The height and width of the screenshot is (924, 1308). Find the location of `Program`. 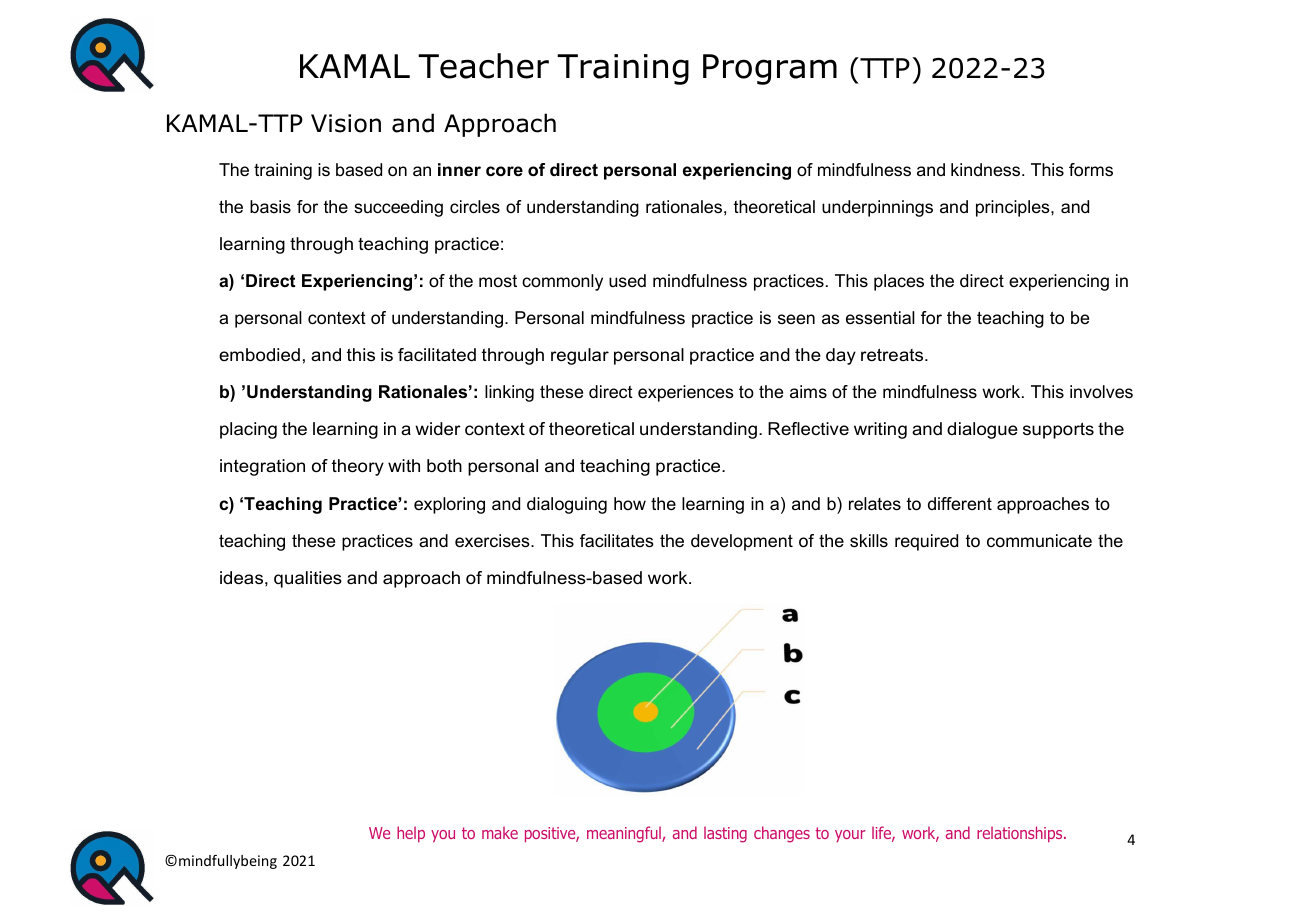

Program is located at coordinates (770, 69).
